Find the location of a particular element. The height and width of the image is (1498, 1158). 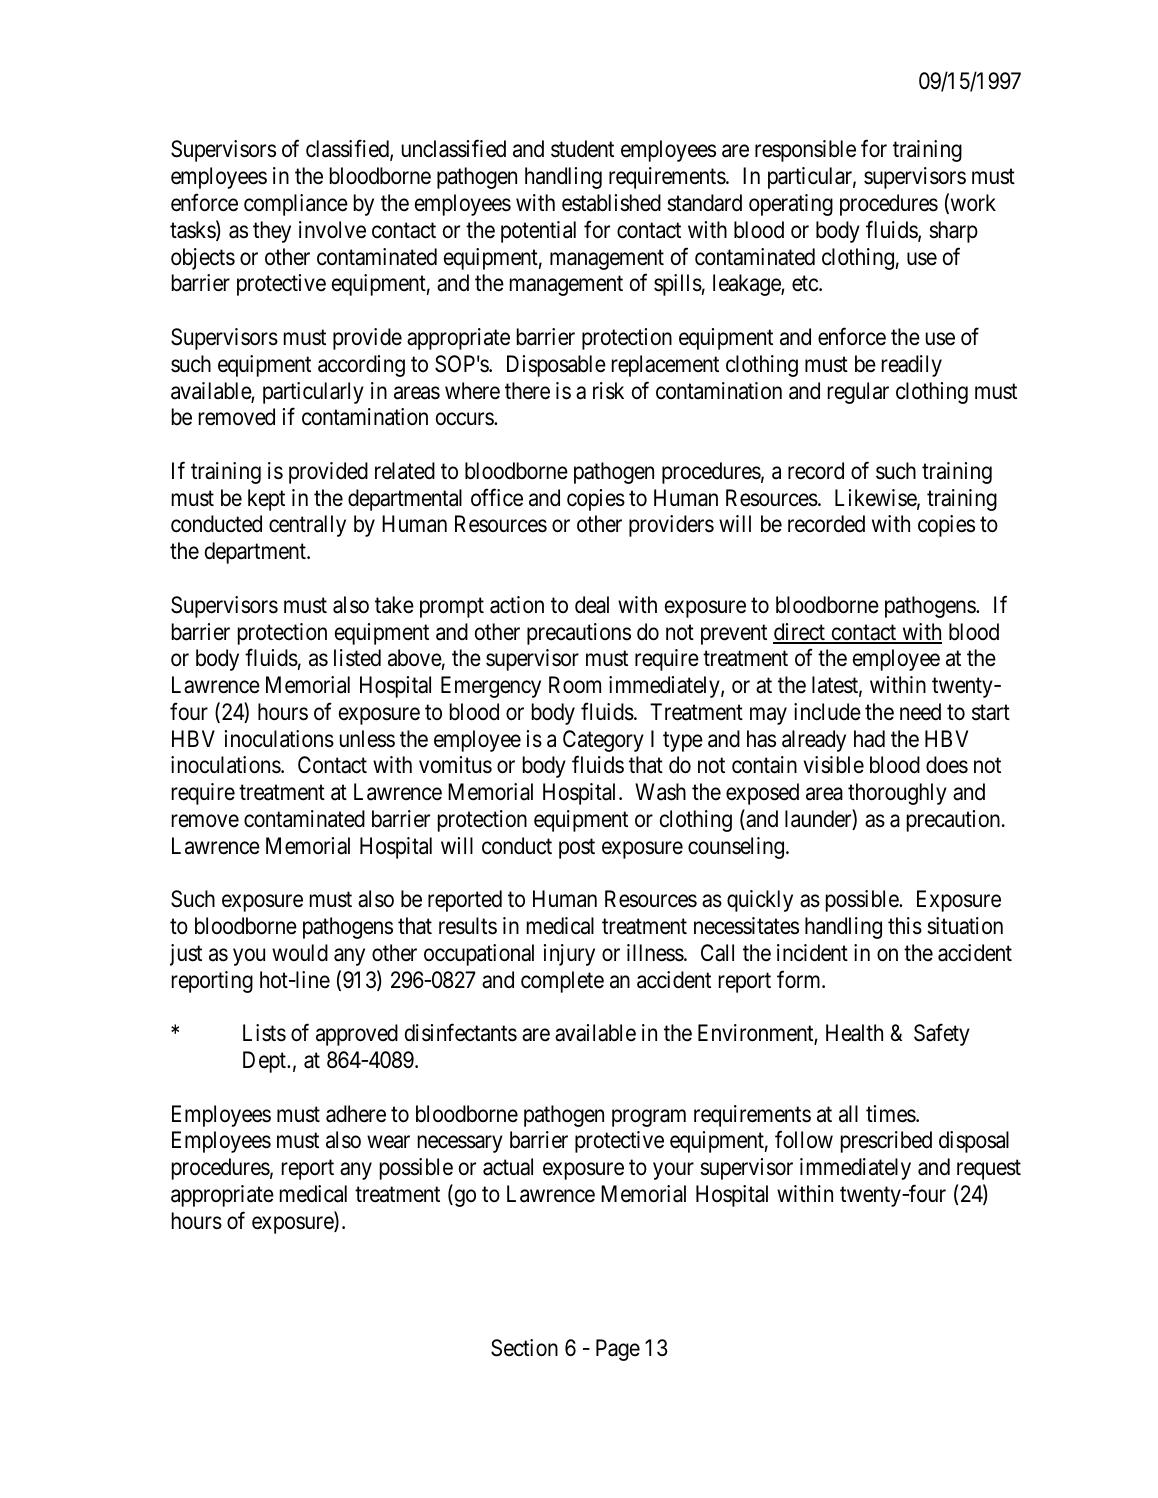

Section is located at coordinates (524, 1348).
